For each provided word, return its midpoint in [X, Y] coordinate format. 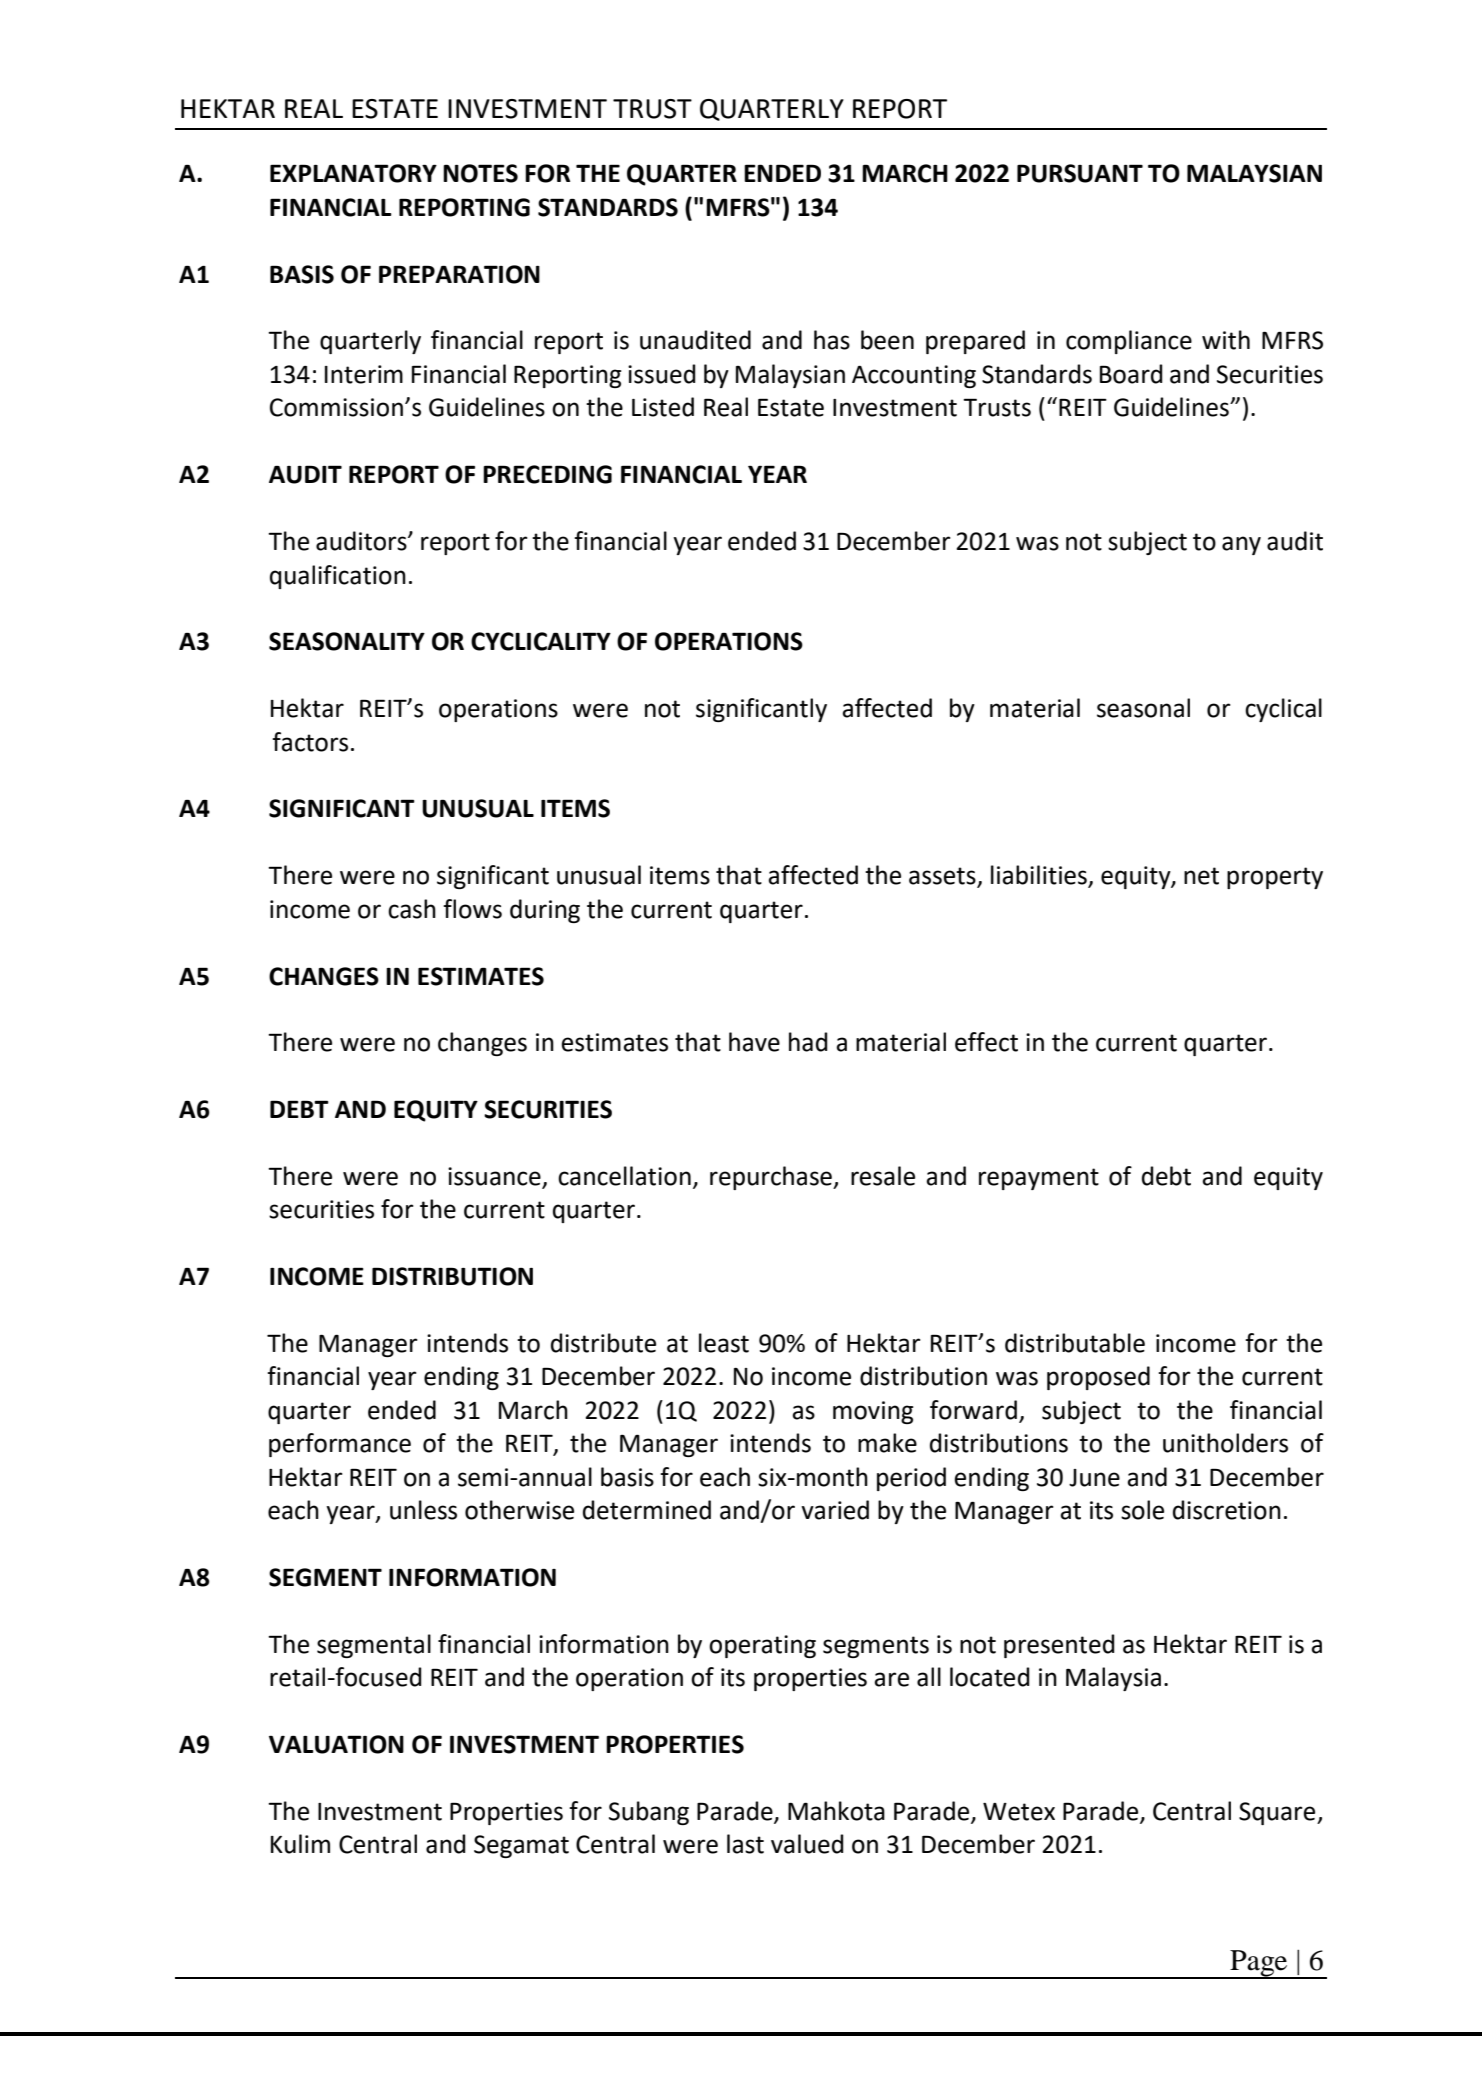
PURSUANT [1080, 173]
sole [1142, 1510]
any [1241, 545]
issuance [495, 1177]
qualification [338, 577]
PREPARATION [459, 274]
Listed [663, 407]
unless [423, 1510]
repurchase [772, 1178]
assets [943, 877]
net [1201, 876]
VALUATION [336, 1744]
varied [835, 1510]
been [887, 340]
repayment [1039, 1179]
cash [412, 909]
